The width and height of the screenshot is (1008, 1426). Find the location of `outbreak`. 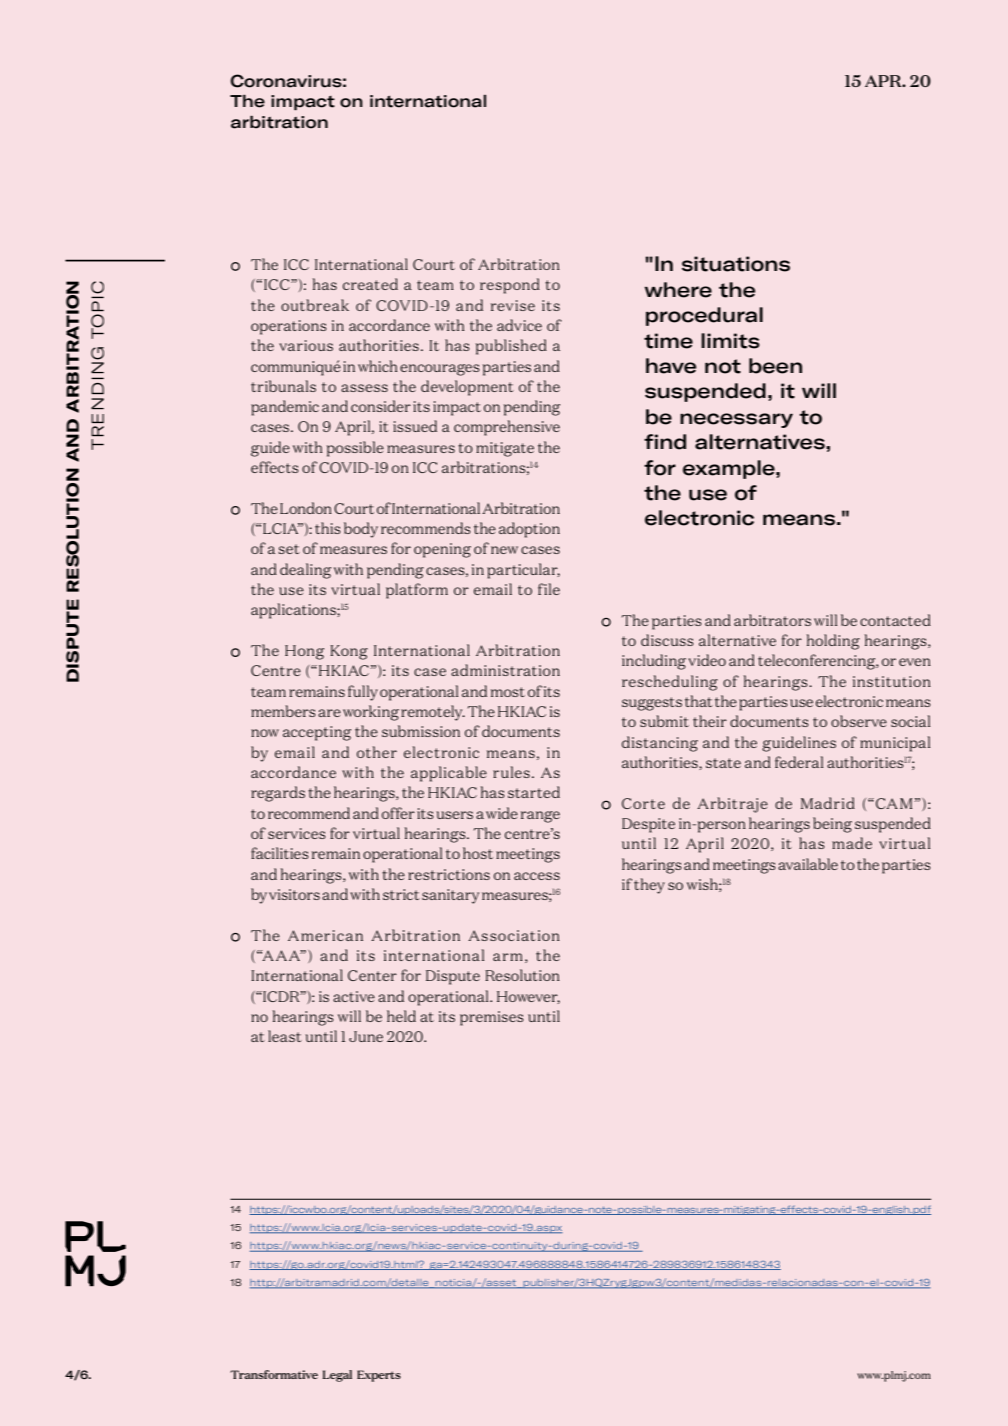

outbreak is located at coordinates (315, 305).
